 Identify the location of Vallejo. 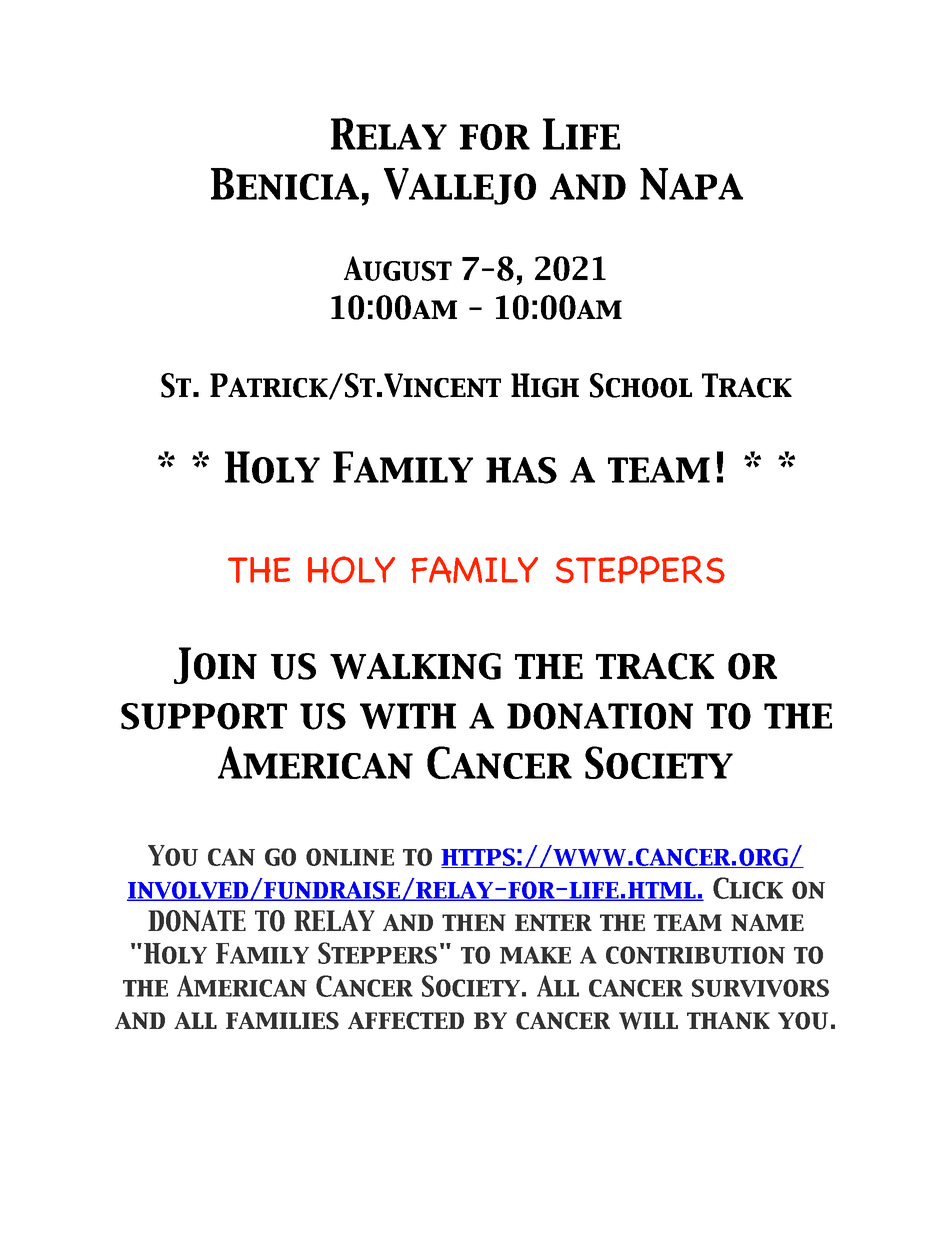
(460, 186).
